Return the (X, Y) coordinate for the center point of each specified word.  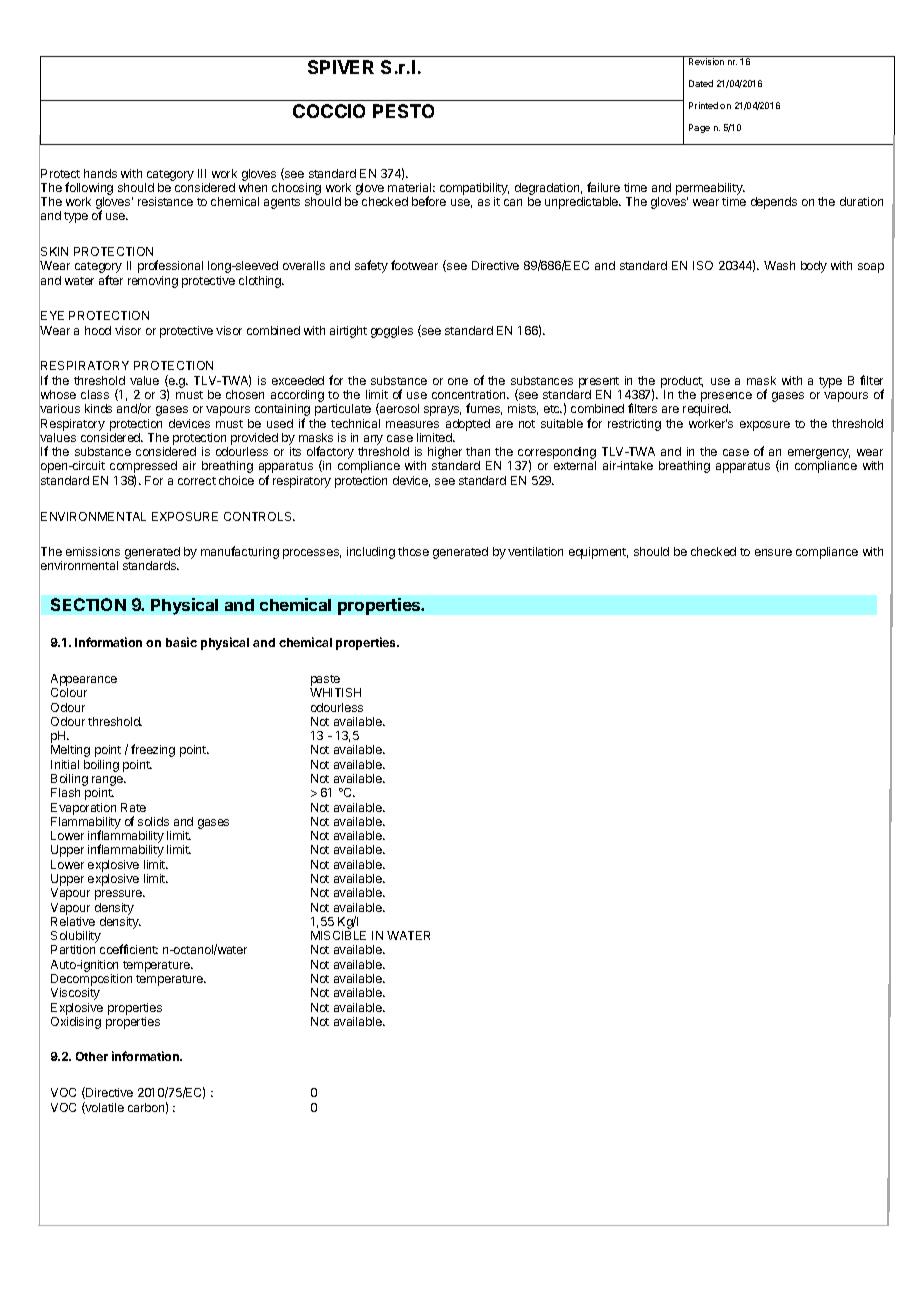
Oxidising (76, 1023)
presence (726, 398)
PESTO (403, 111)
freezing (153, 750)
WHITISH (335, 692)
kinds (98, 408)
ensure (773, 552)
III (202, 173)
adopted (468, 425)
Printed (703, 105)
